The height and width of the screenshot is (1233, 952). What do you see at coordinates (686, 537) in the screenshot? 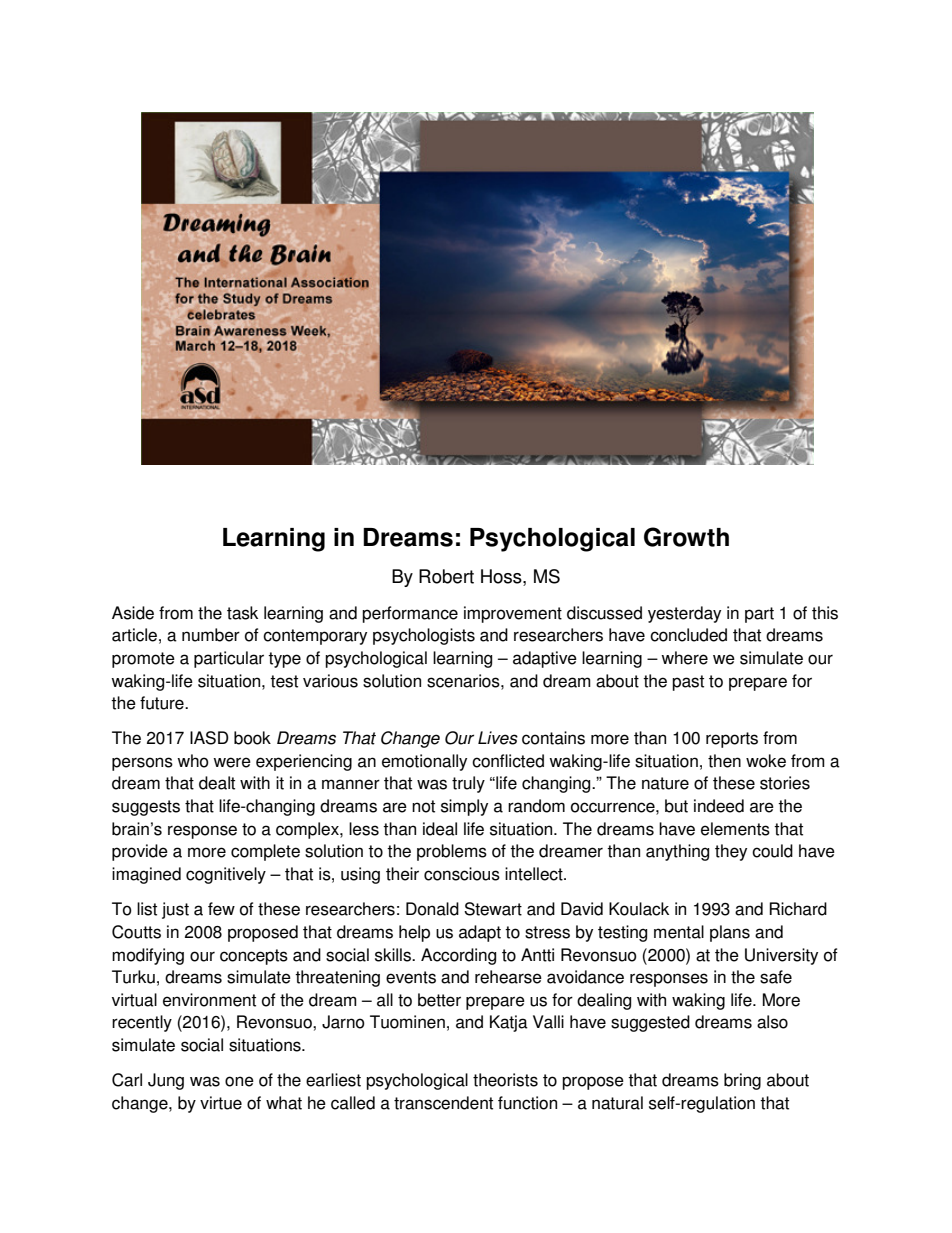
I see `Growth` at bounding box center [686, 537].
